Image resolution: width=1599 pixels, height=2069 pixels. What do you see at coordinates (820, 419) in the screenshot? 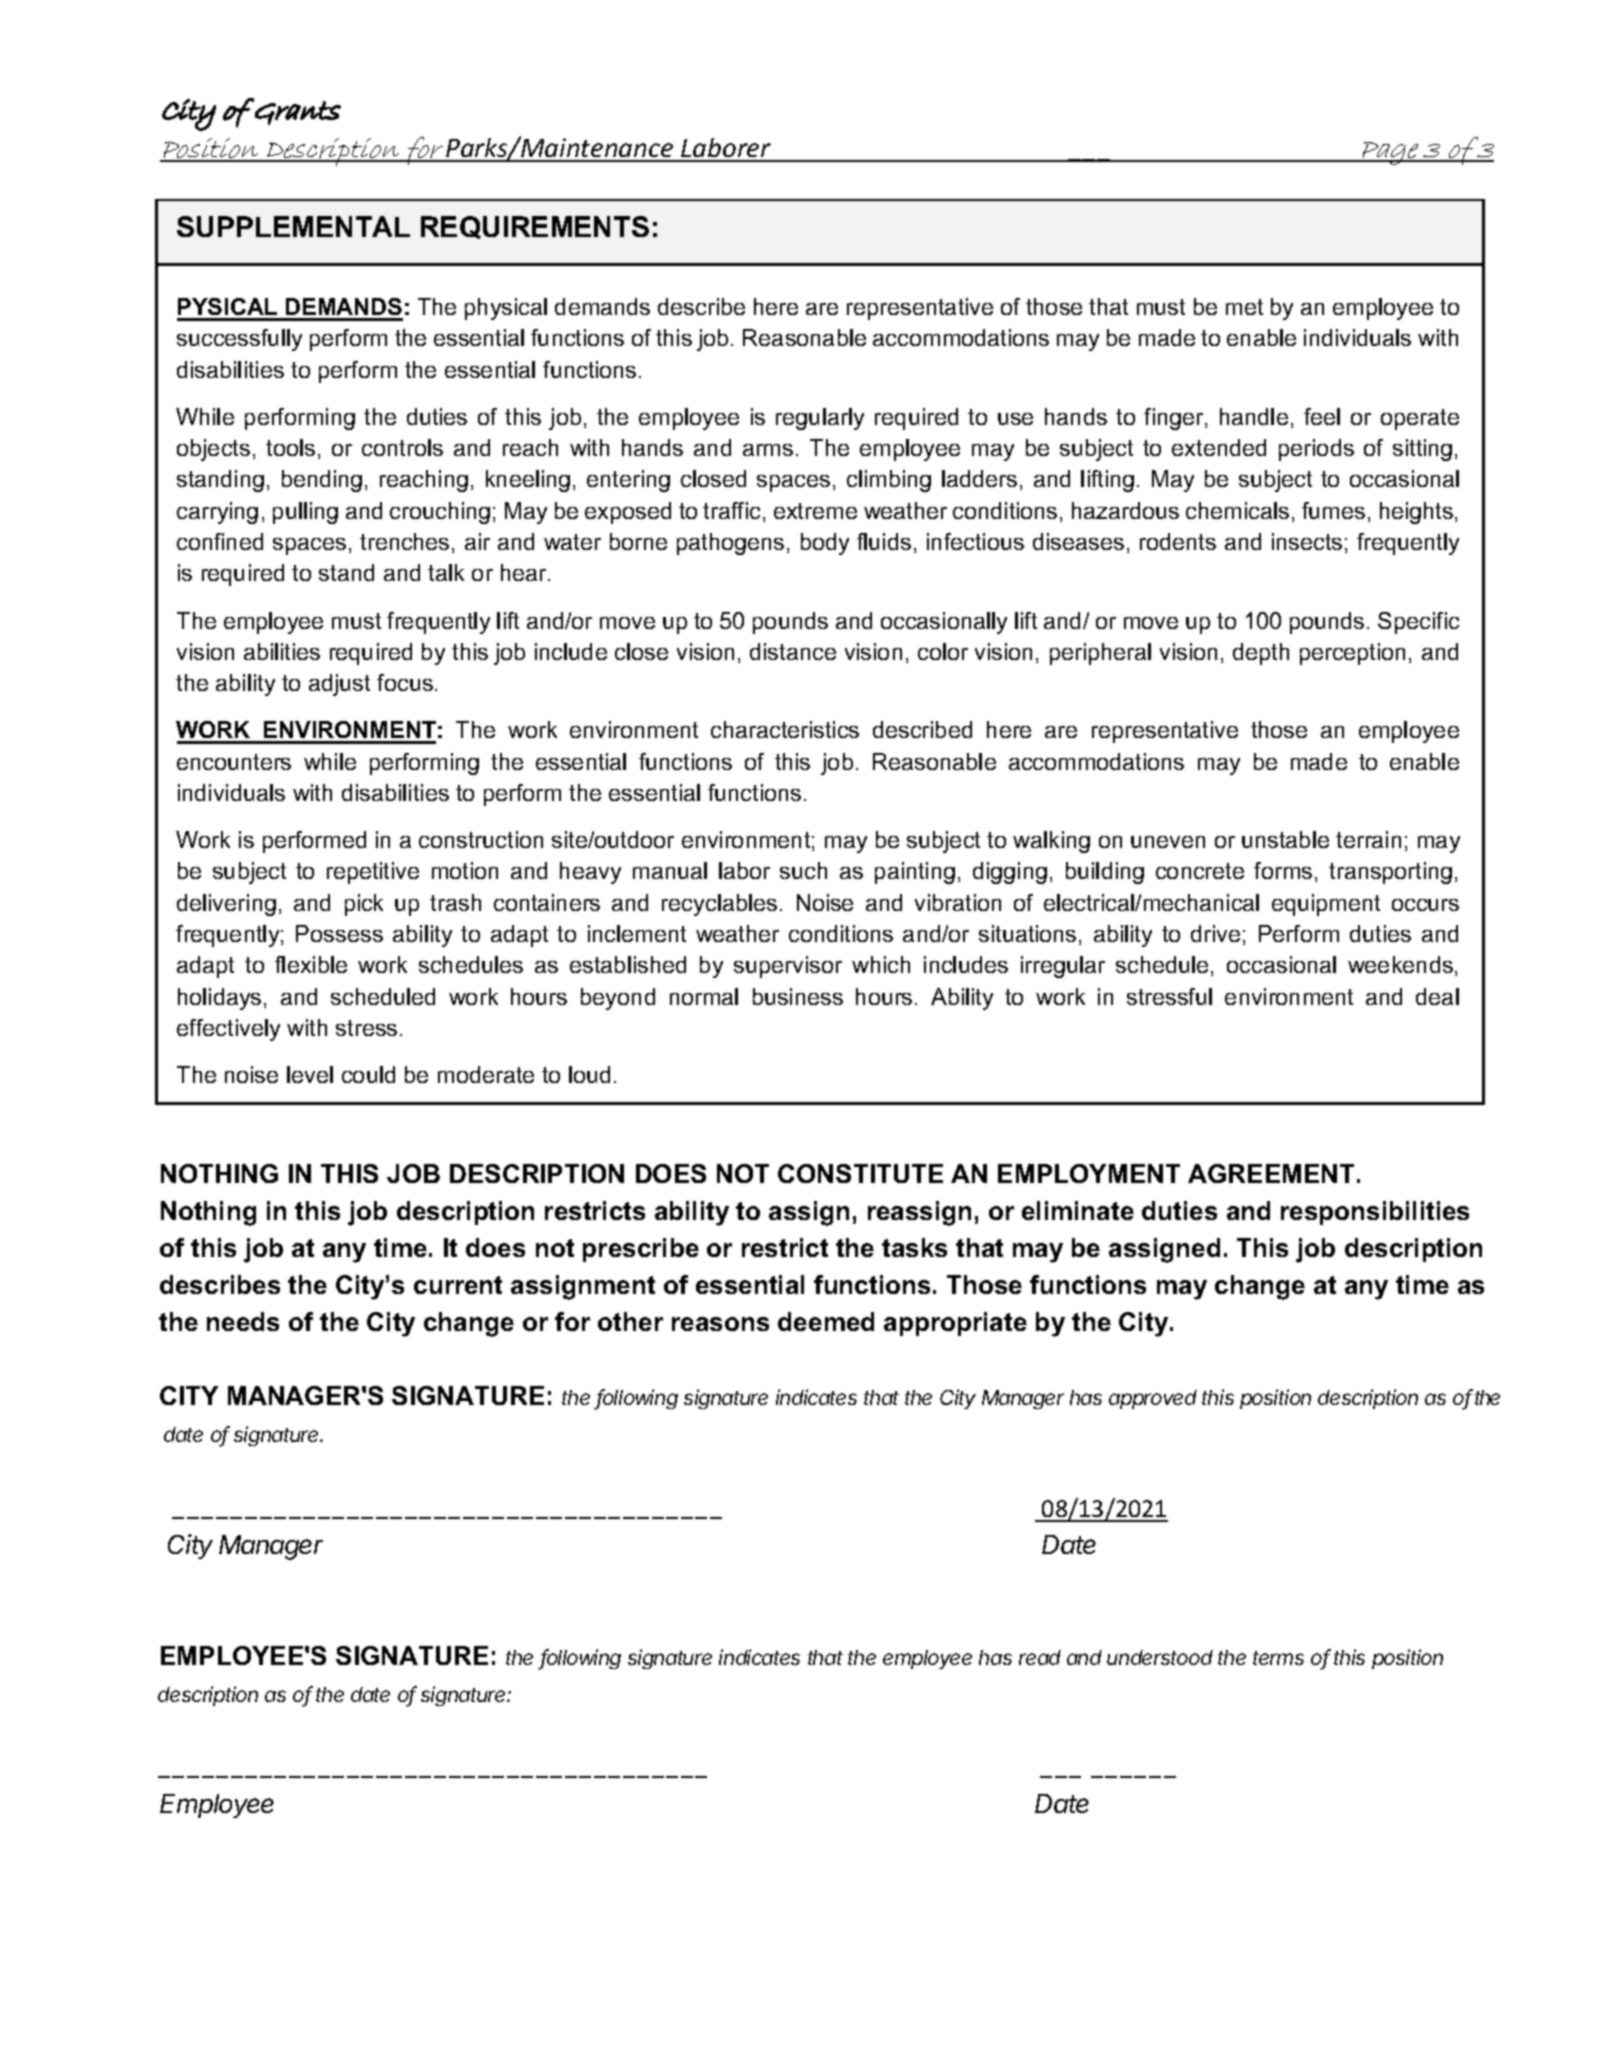
I see `regularly` at bounding box center [820, 419].
